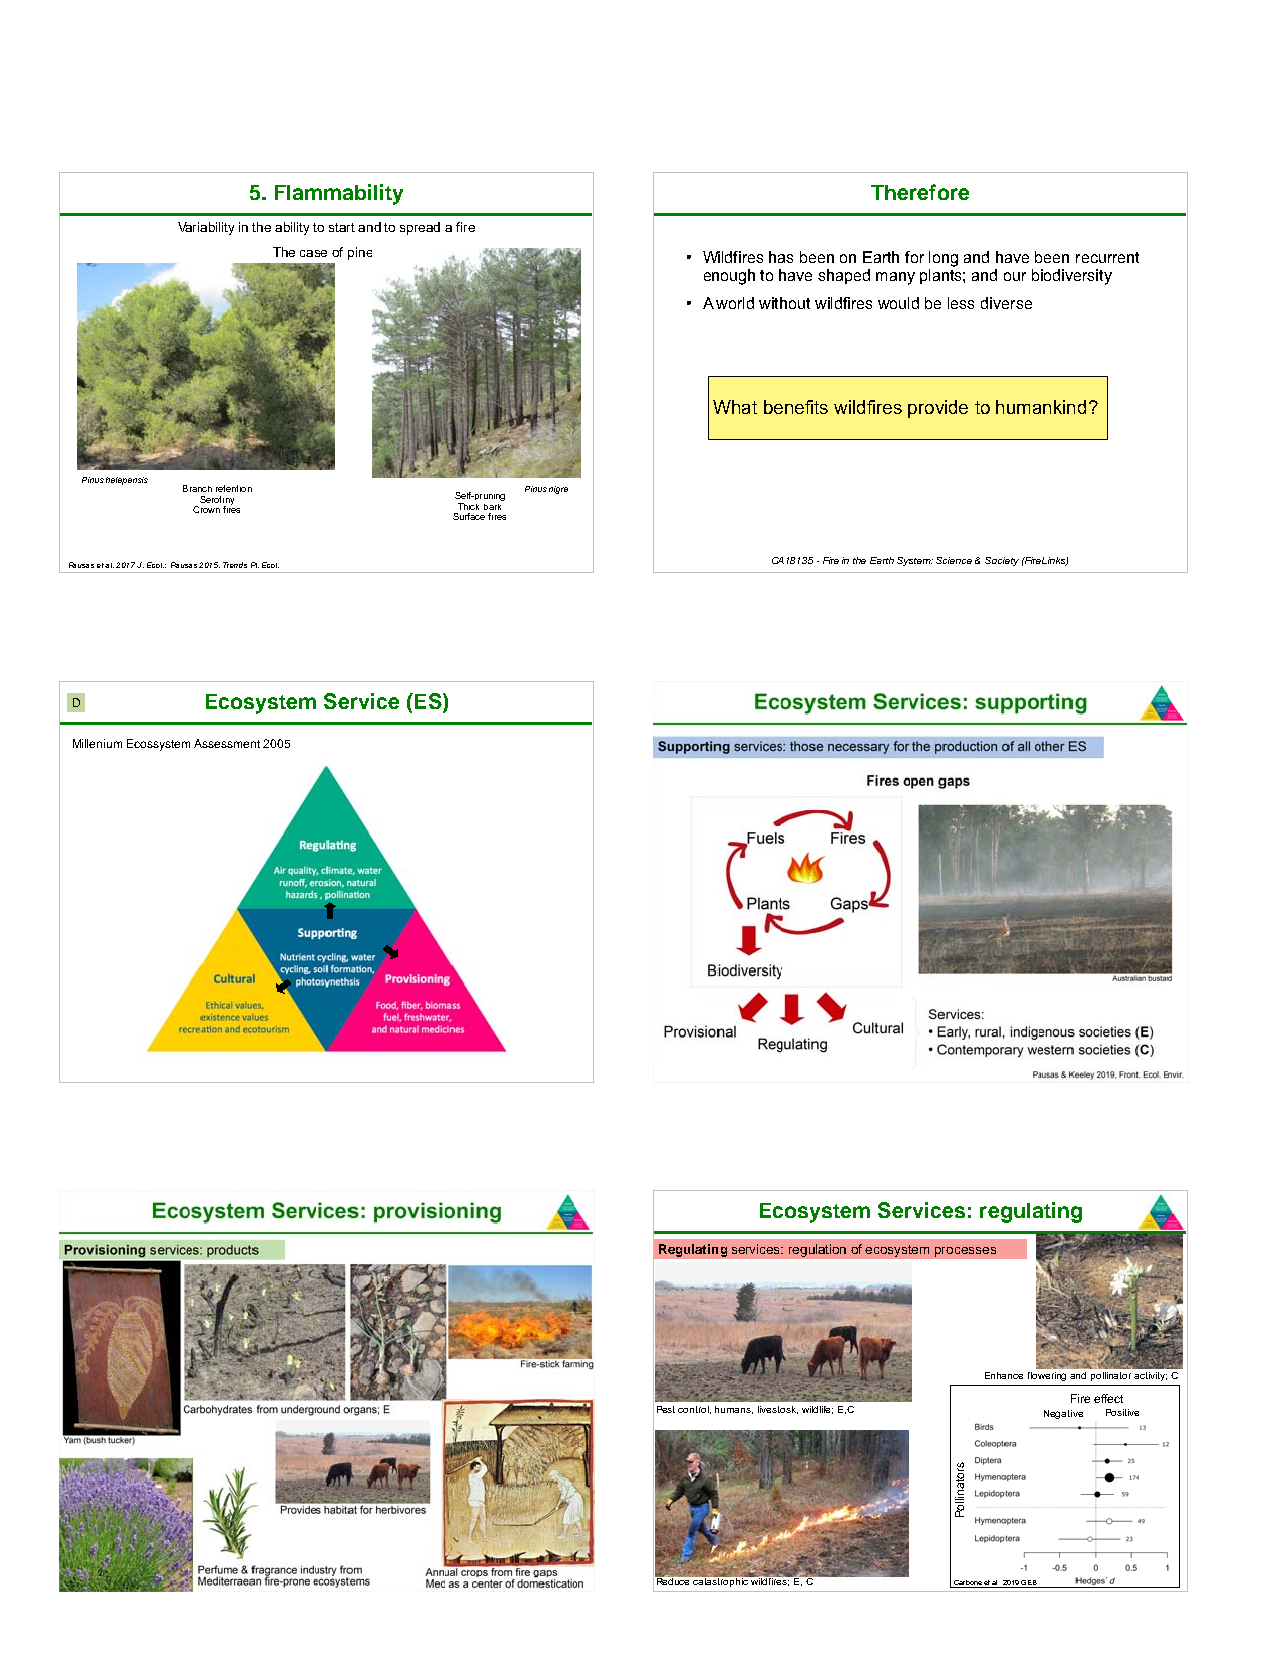 This document has height=1659, width=1282. I want to click on wildlife, so click(817, 1410).
